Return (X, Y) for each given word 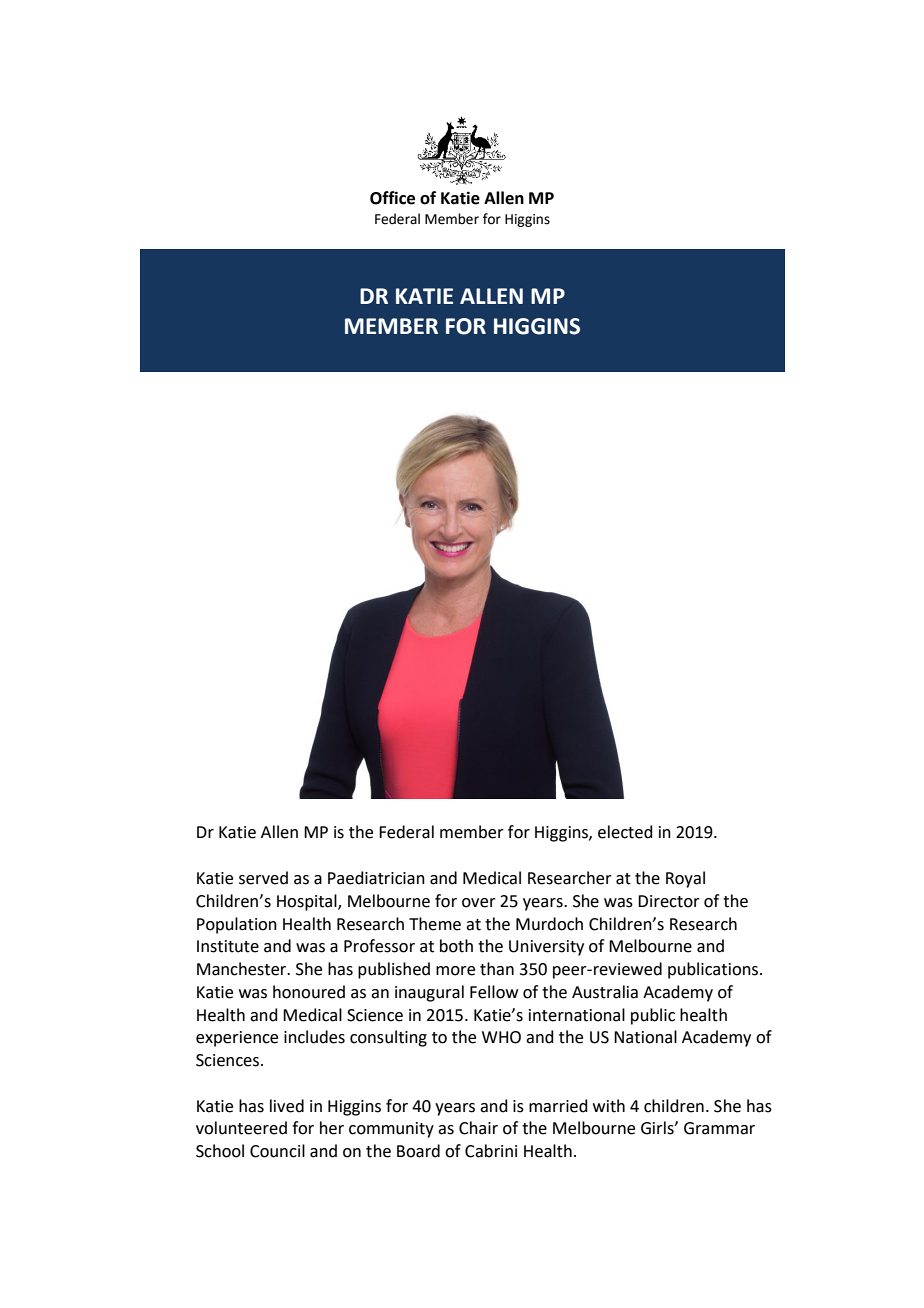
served (263, 878)
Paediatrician (376, 878)
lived (287, 1106)
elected (625, 832)
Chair (478, 1128)
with (609, 1106)
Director (669, 901)
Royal (685, 879)
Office (392, 198)
